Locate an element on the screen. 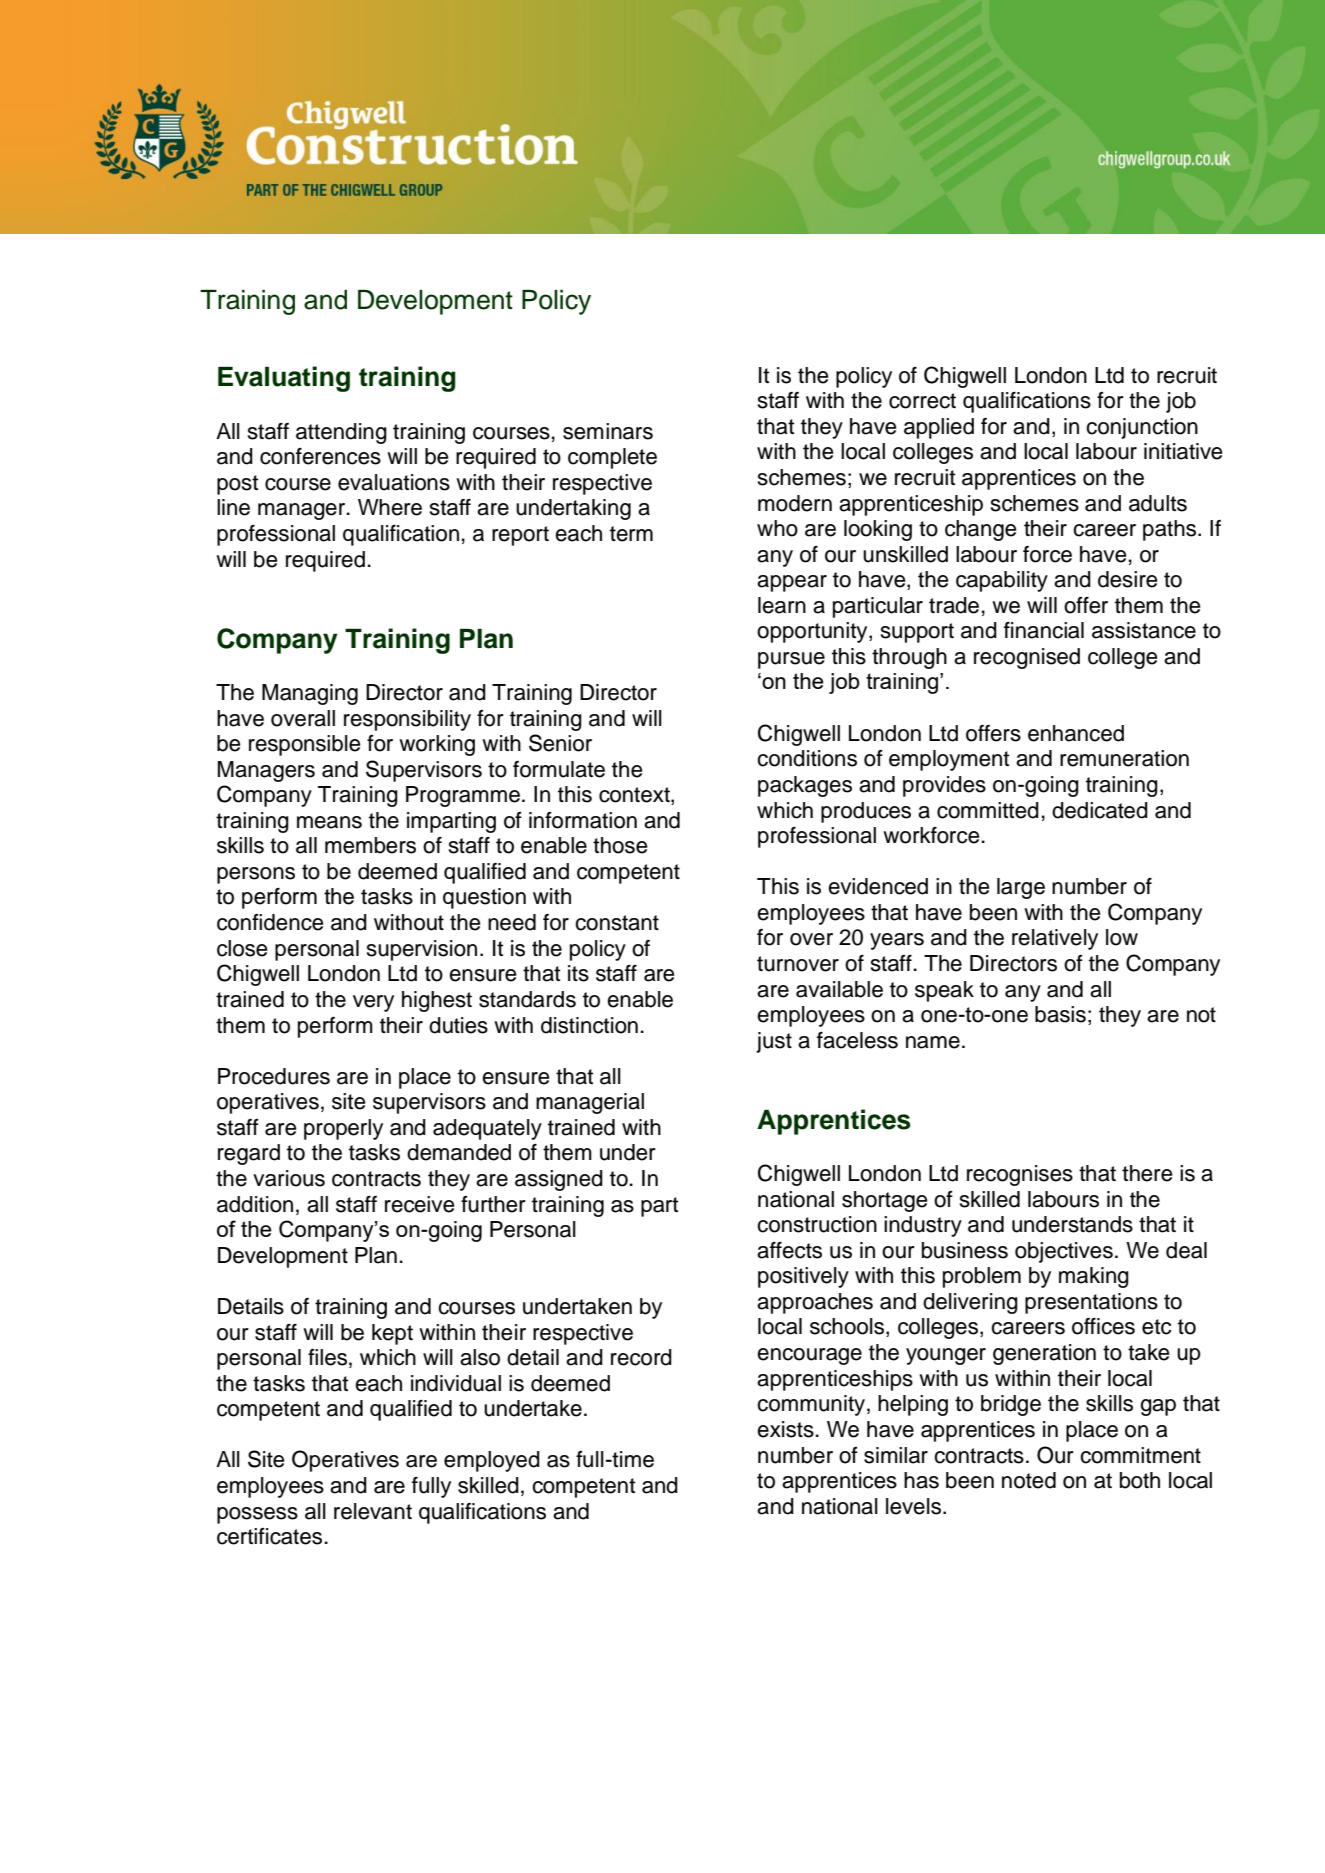 Image resolution: width=1325 pixels, height=1873 pixels. those is located at coordinates (620, 845).
